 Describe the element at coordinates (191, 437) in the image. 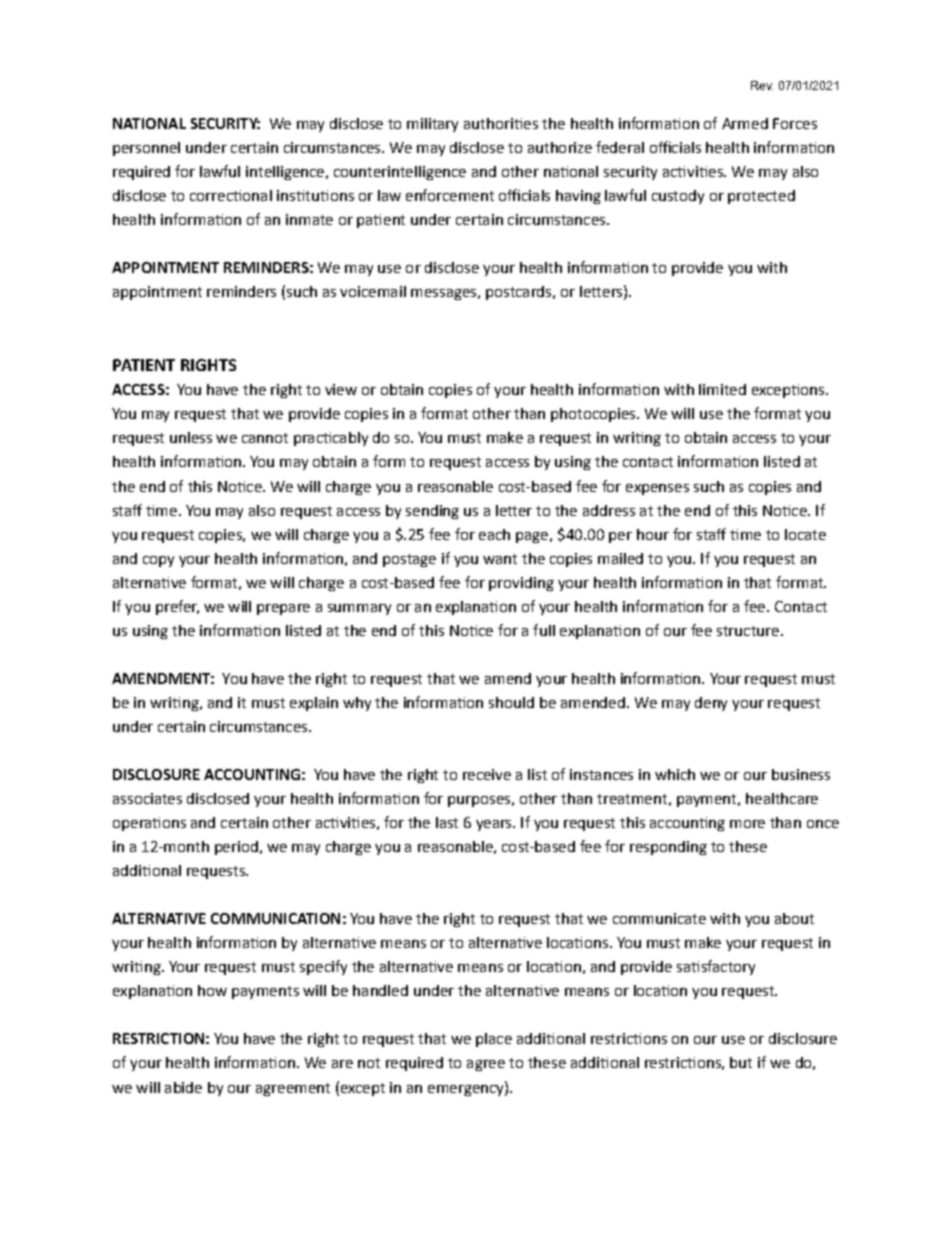

I see `unless` at that location.
